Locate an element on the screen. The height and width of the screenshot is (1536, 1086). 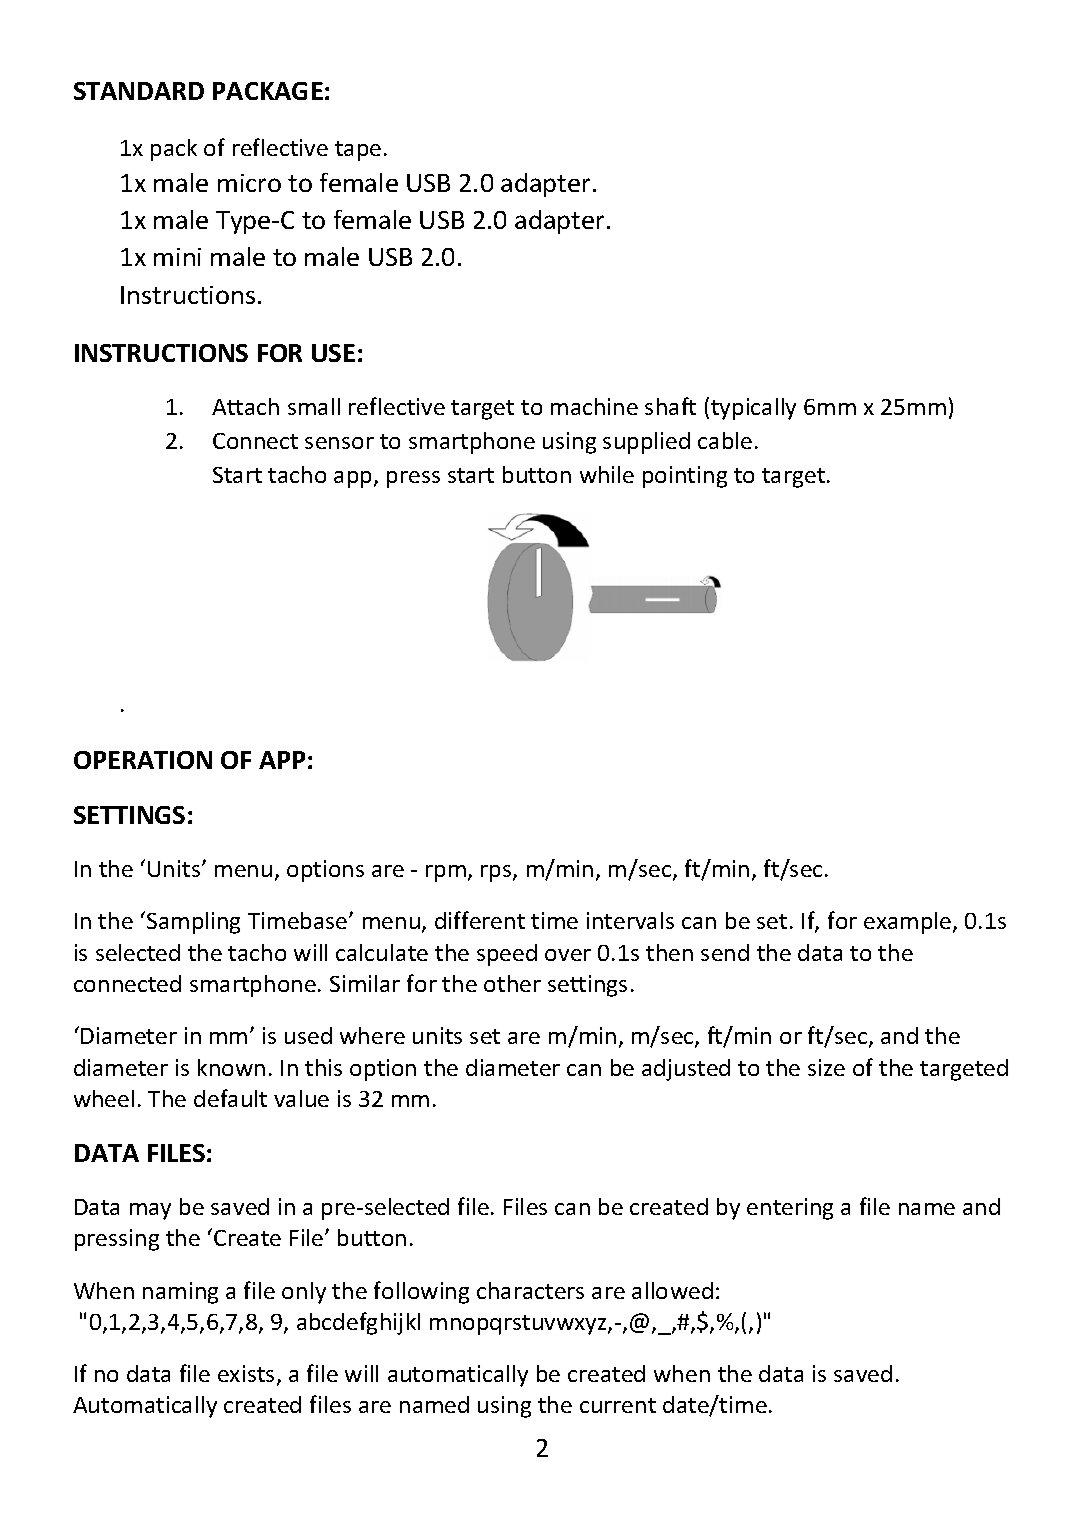
exists is located at coordinates (246, 1373).
